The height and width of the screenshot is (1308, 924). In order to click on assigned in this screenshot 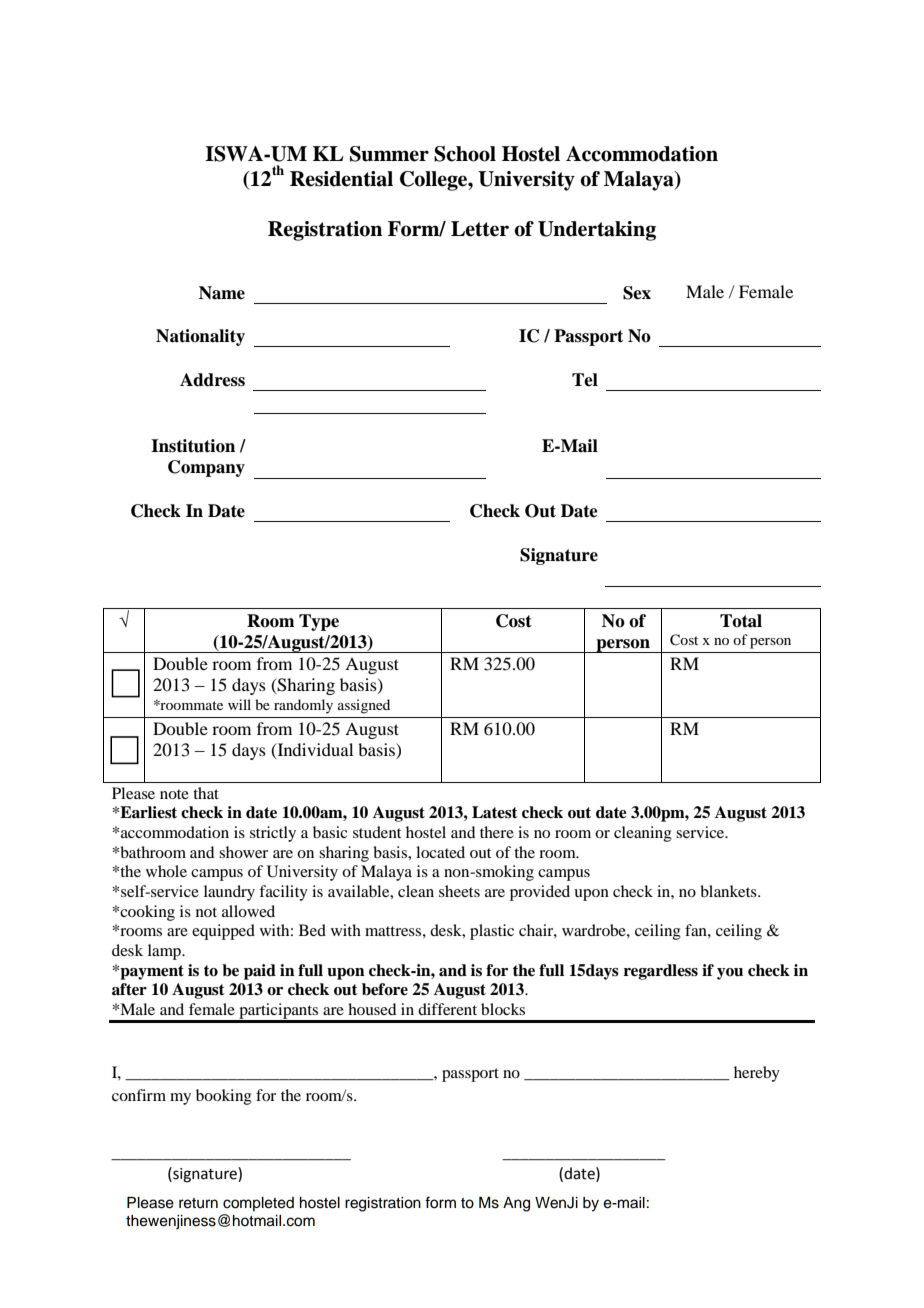, I will do `click(364, 706)`.
